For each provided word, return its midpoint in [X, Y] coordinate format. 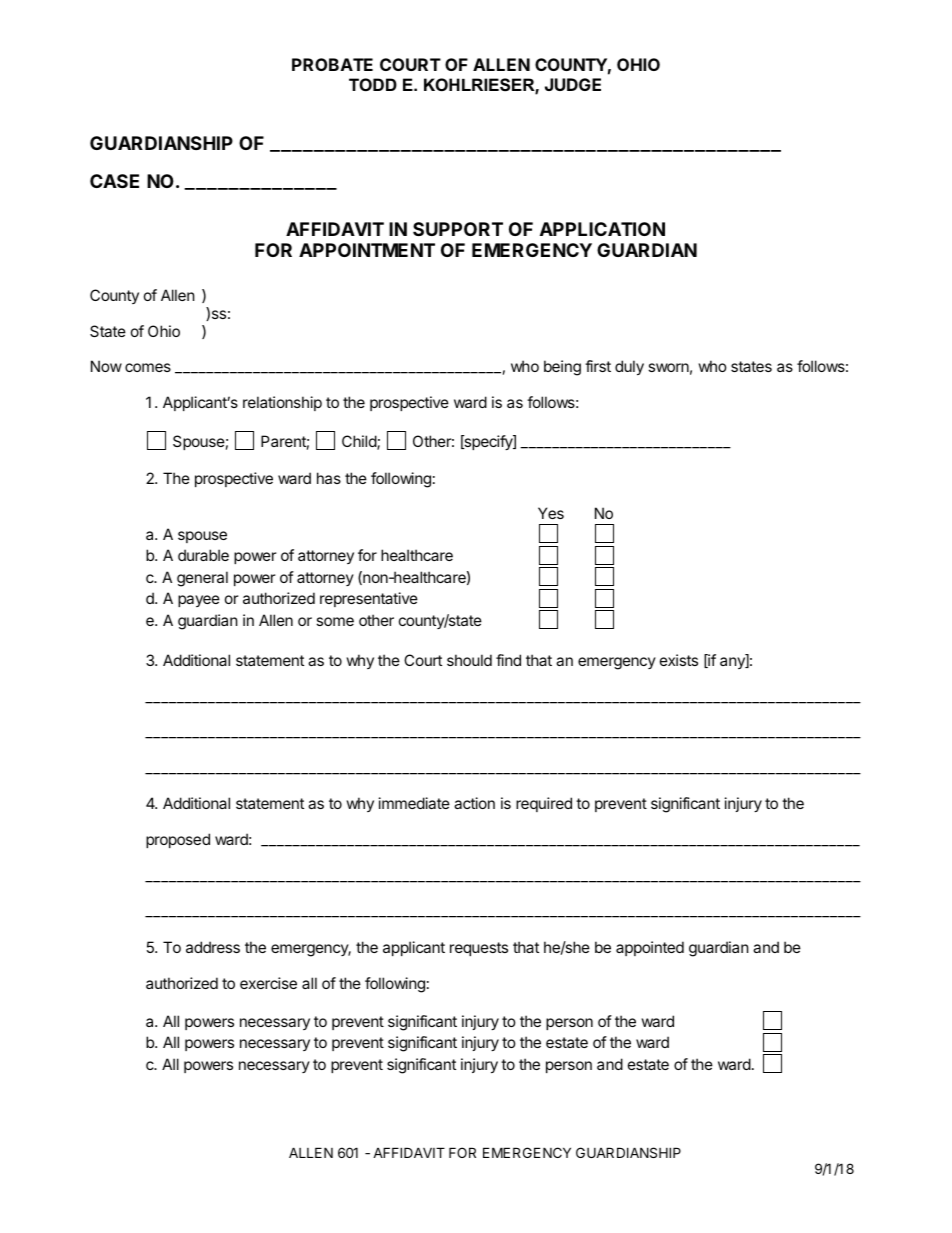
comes [148, 367]
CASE [114, 181]
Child [360, 442]
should [469, 660]
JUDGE [573, 84]
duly [629, 367]
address [213, 947]
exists [679, 660]
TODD [373, 84]
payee [199, 601]
